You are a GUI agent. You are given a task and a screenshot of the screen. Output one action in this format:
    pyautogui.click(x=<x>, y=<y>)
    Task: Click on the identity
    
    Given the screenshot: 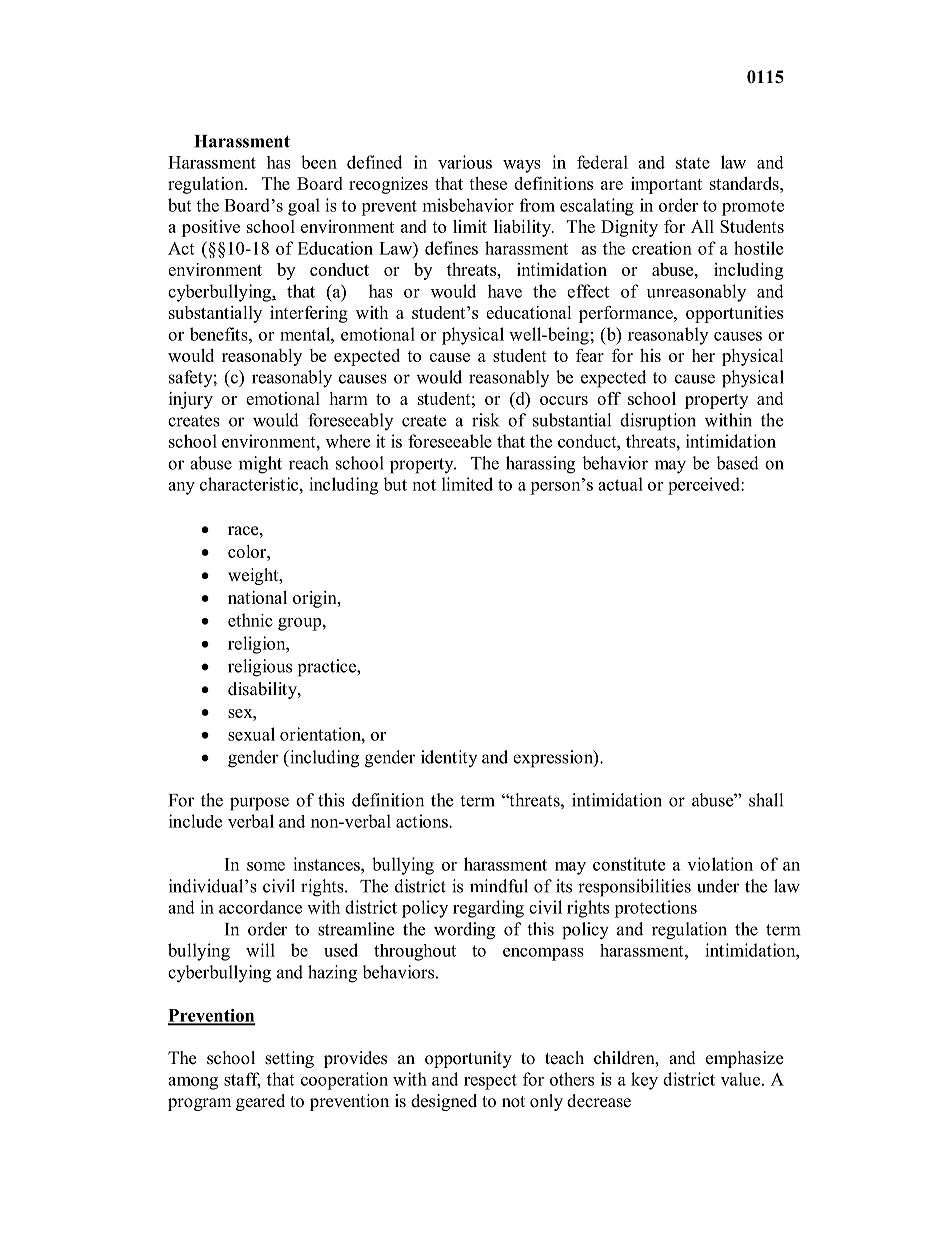 What is the action you would take?
    pyautogui.click(x=449, y=758)
